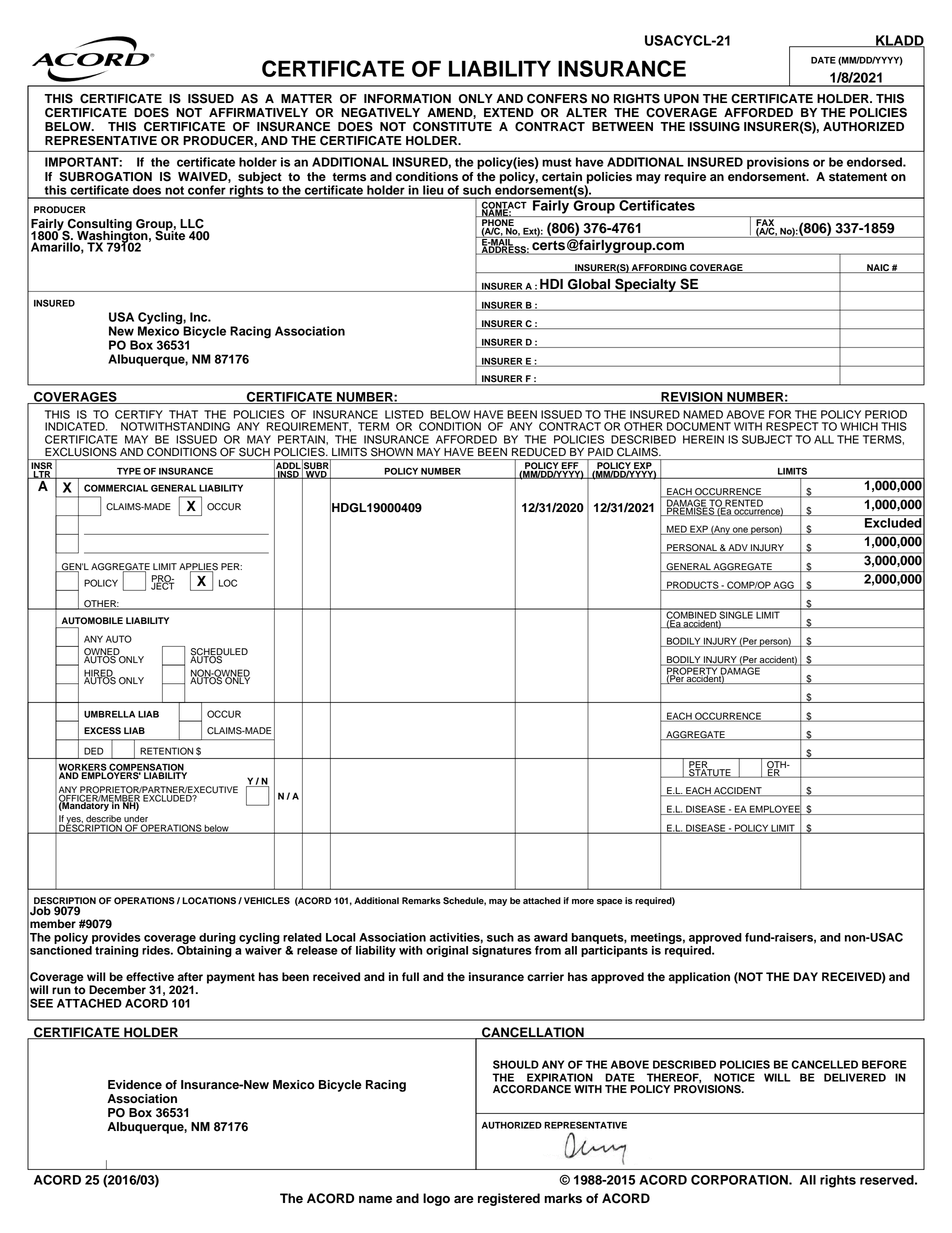  What do you see at coordinates (775, 809) in the document?
I see `EMPLOYEE` at bounding box center [775, 809].
